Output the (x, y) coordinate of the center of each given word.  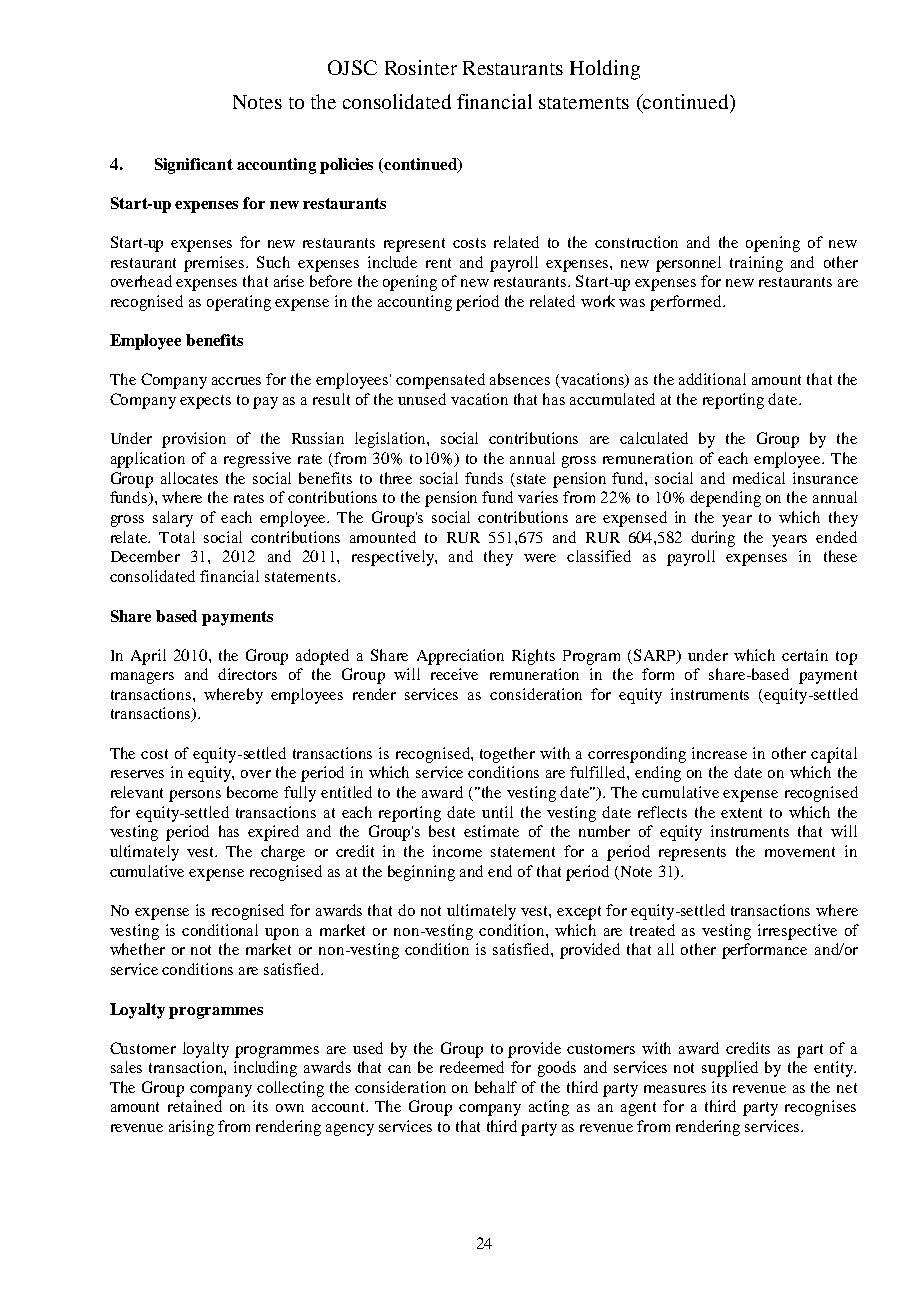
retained (195, 1106)
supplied (730, 1069)
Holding (605, 70)
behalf (496, 1087)
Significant (194, 166)
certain (805, 655)
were (540, 558)
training (756, 264)
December (145, 556)
